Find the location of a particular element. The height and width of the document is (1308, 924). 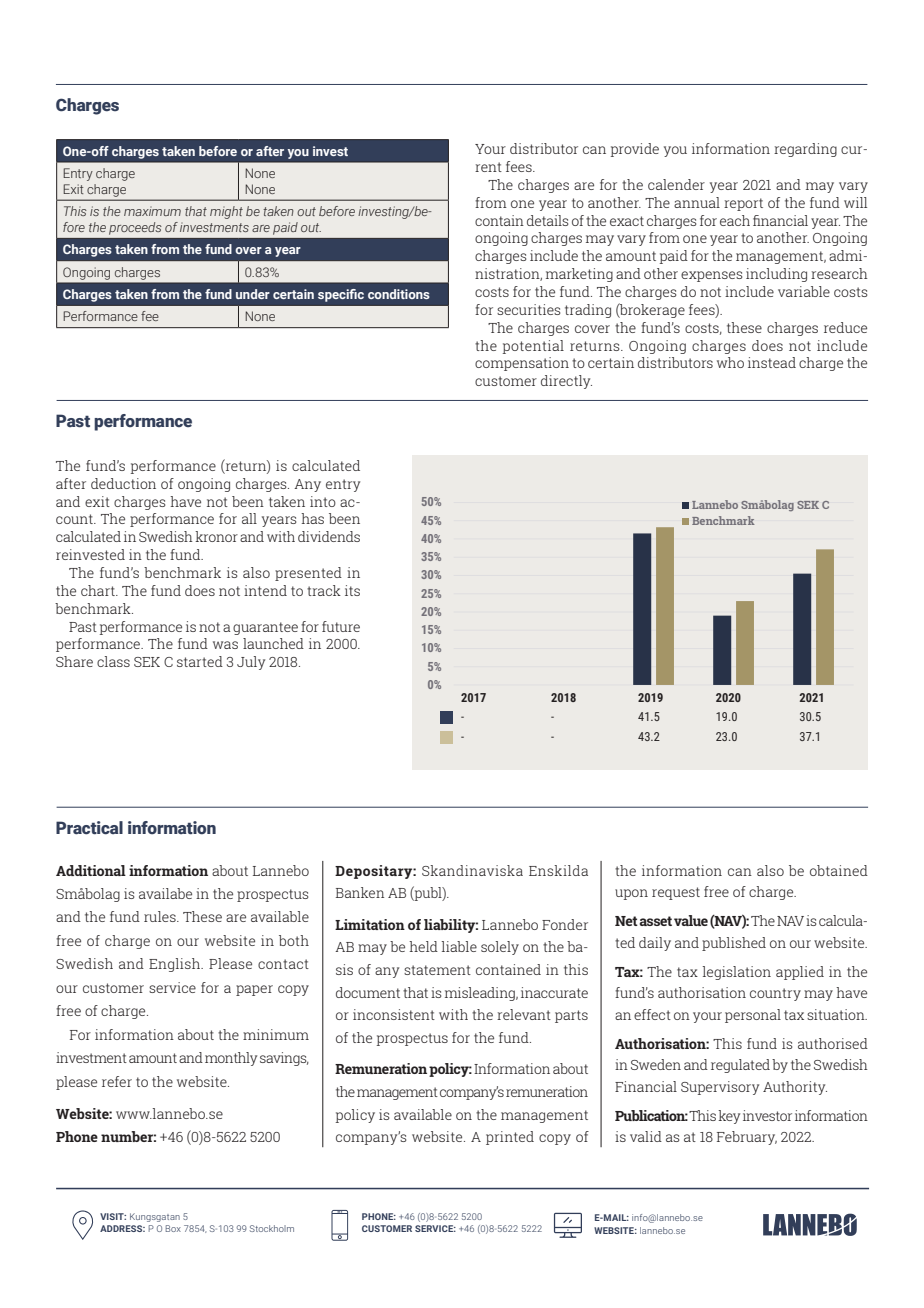

compensation is located at coordinates (522, 364).
